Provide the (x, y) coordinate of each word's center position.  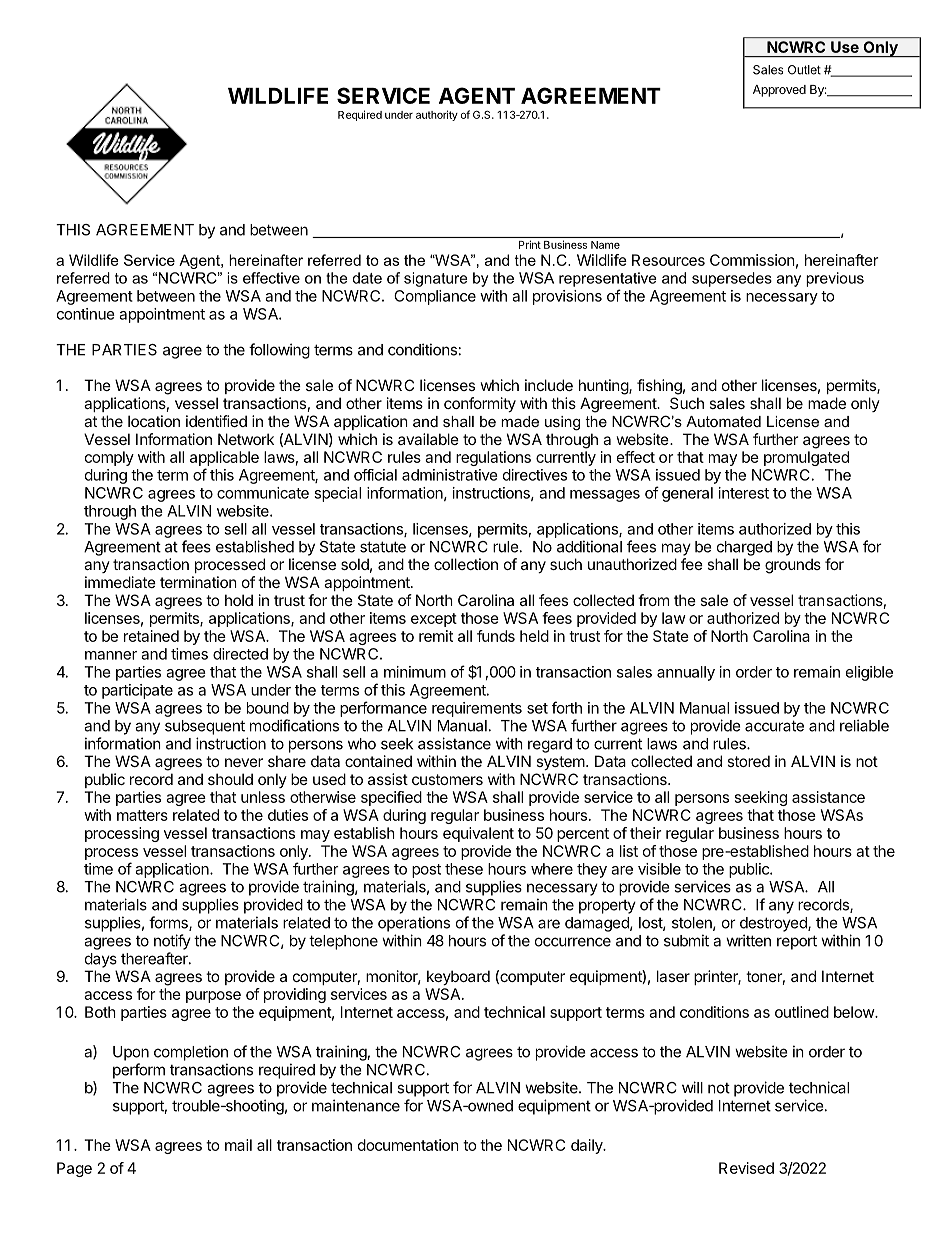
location (154, 421)
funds (496, 636)
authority (437, 115)
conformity (480, 404)
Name (605, 245)
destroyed (774, 924)
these (464, 869)
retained (151, 636)
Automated (723, 421)
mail (238, 1145)
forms (169, 923)
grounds (793, 566)
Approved (779, 91)
